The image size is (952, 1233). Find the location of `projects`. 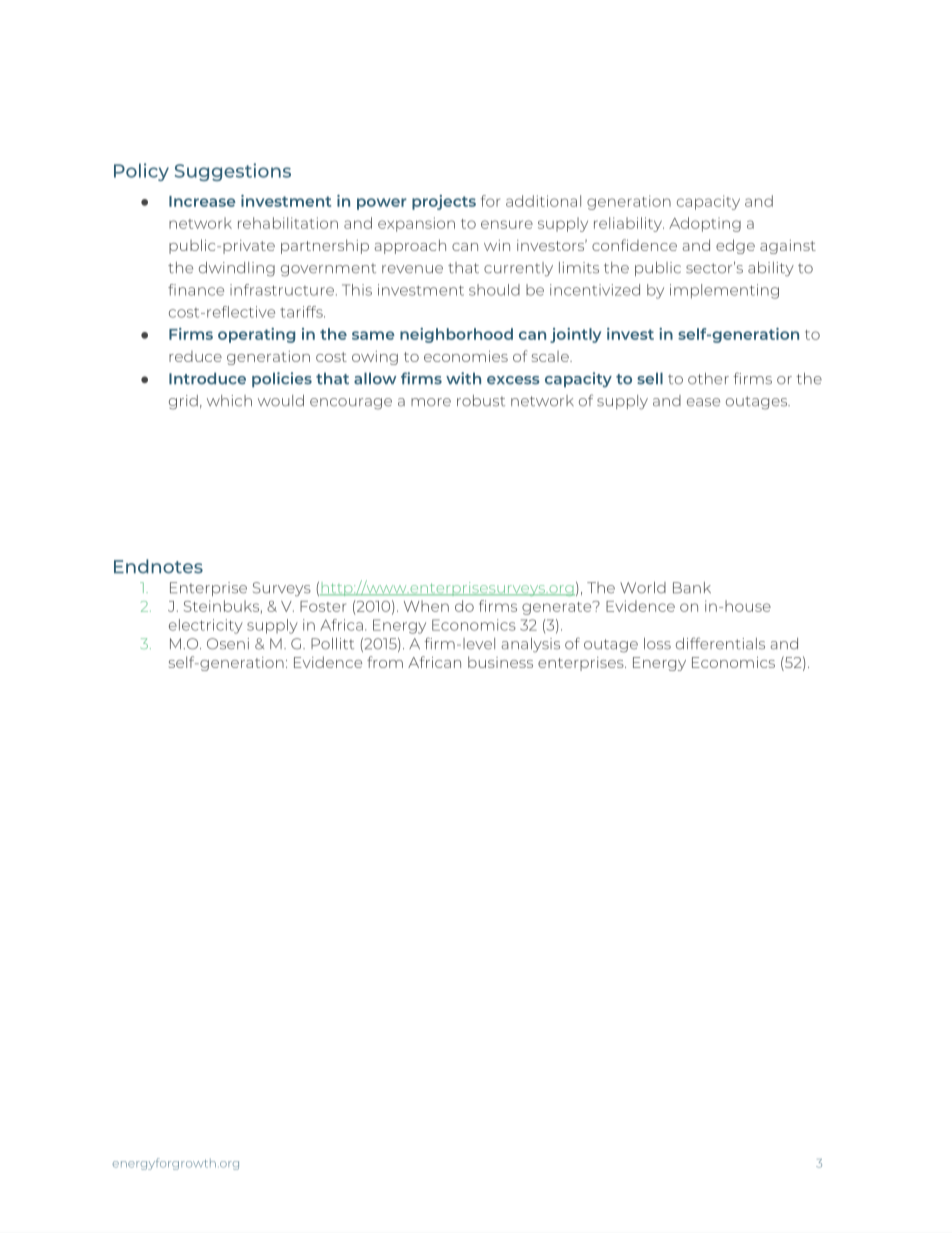

projects is located at coordinates (444, 202).
